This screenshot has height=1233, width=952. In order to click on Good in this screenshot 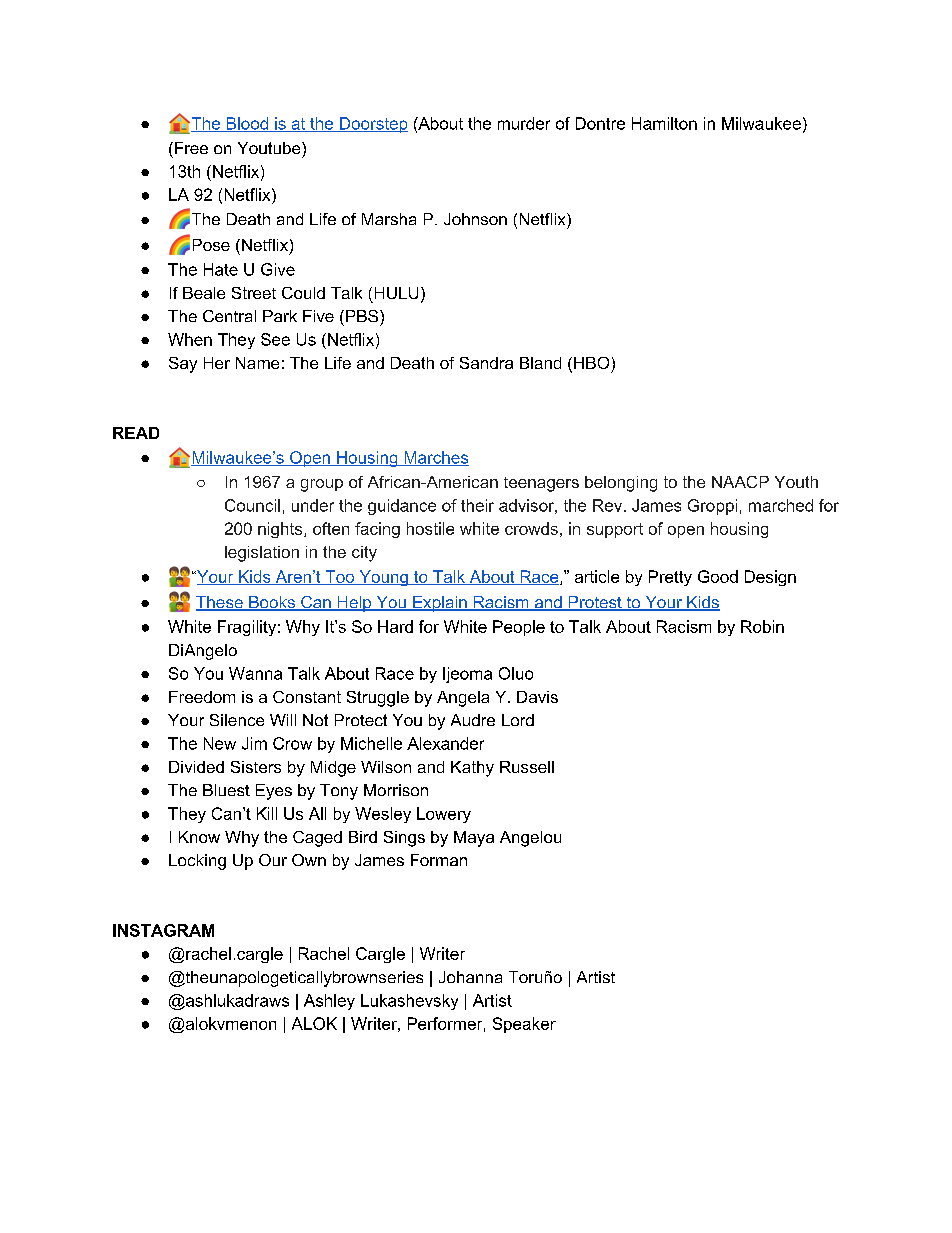, I will do `click(718, 576)`.
